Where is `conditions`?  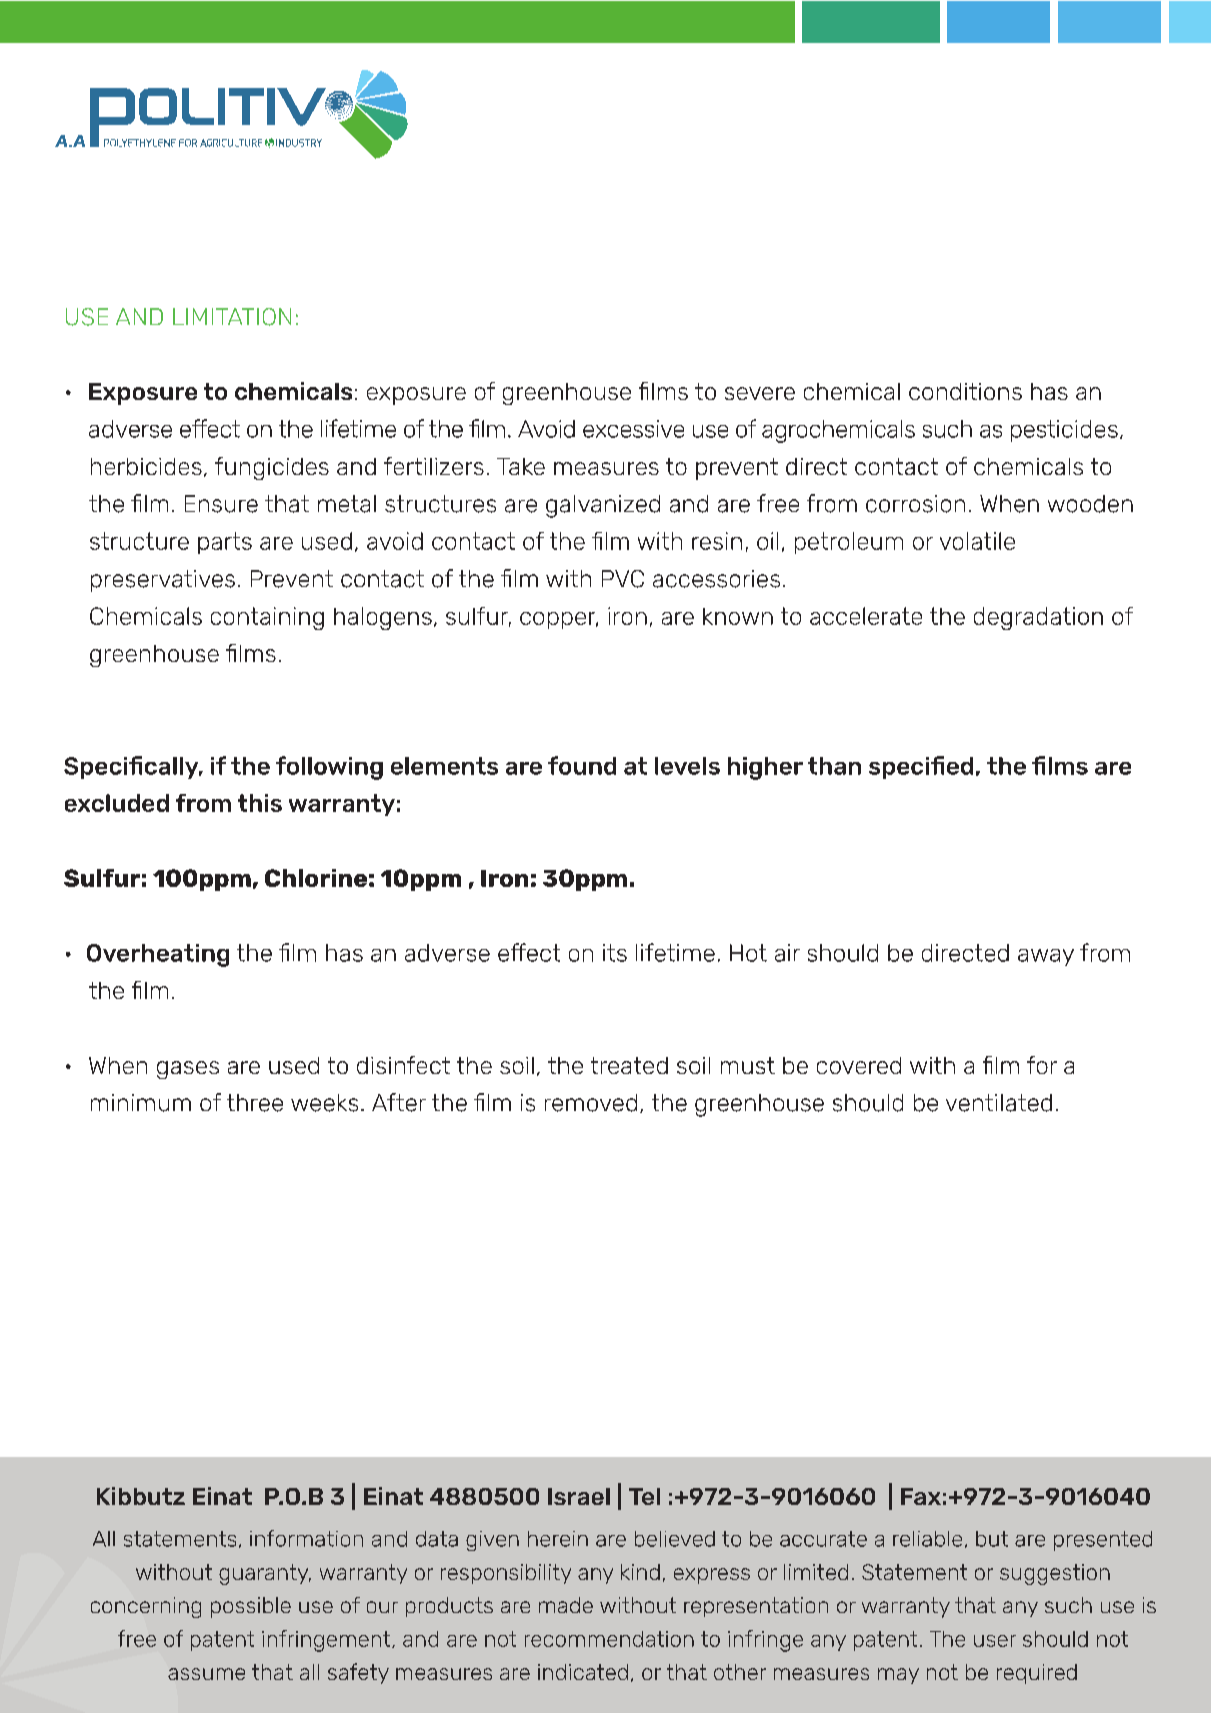
conditions is located at coordinates (965, 391).
